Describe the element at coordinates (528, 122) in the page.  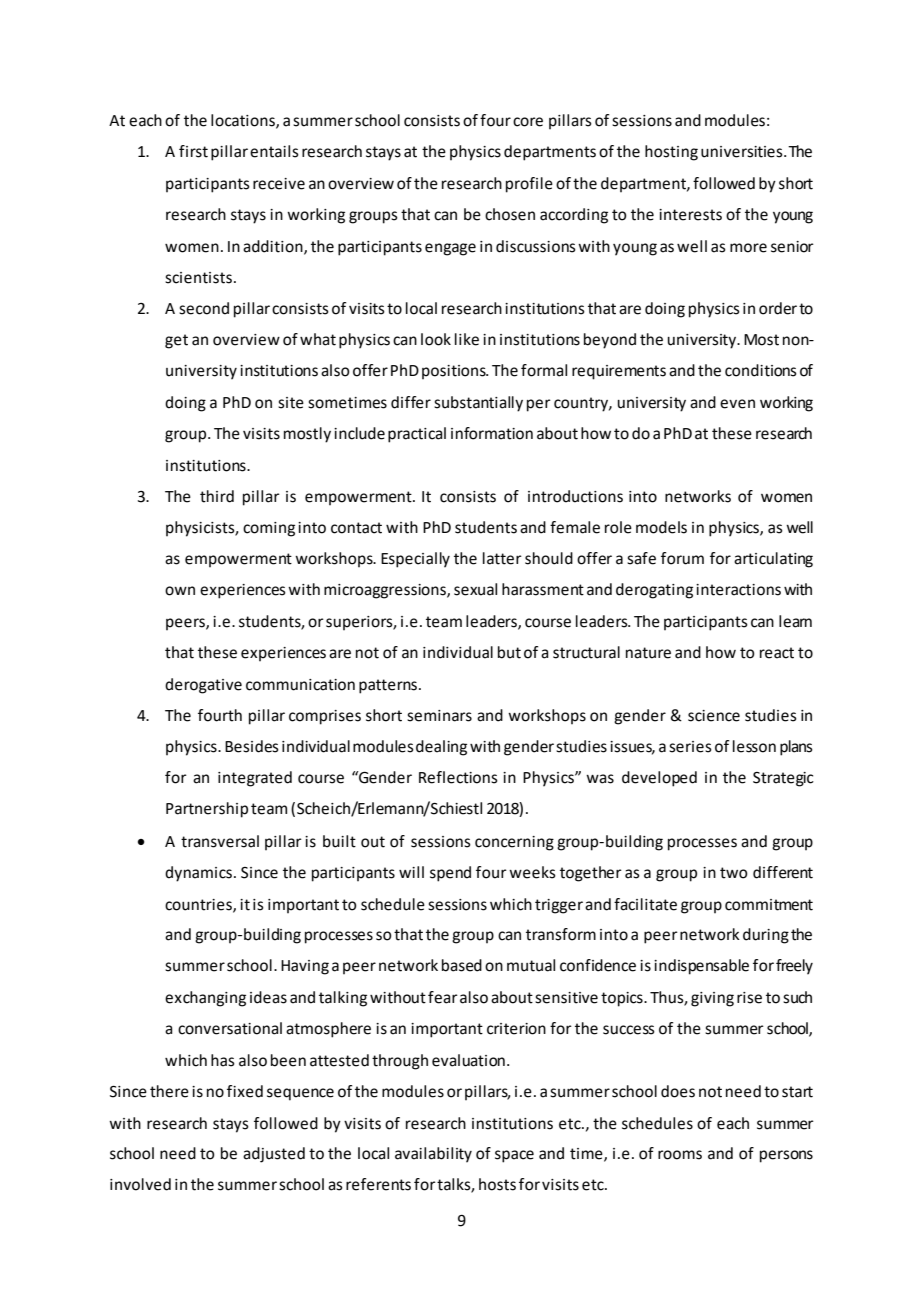
I see `core` at that location.
